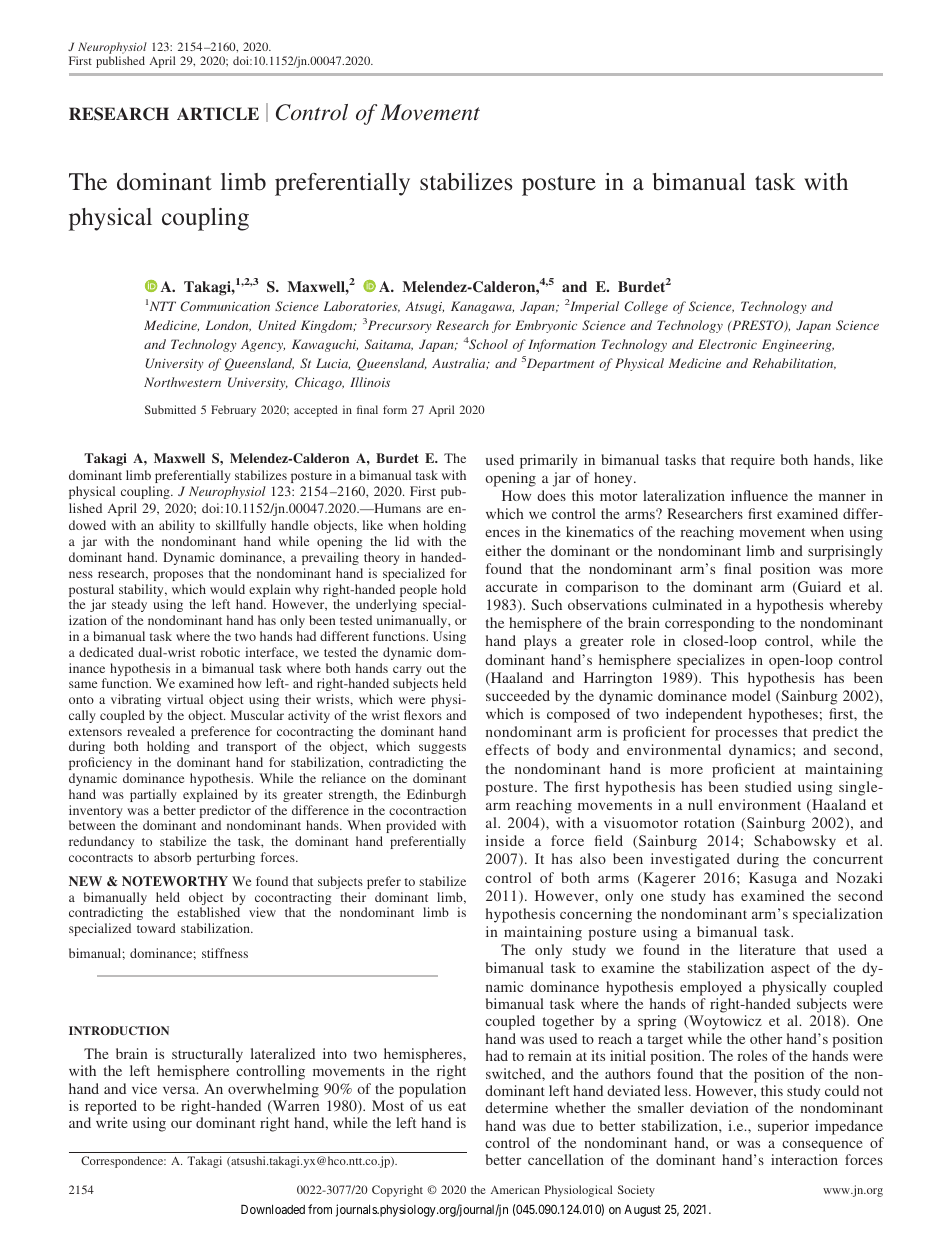 This page has width=952, height=1237. I want to click on College, so click(646, 307).
